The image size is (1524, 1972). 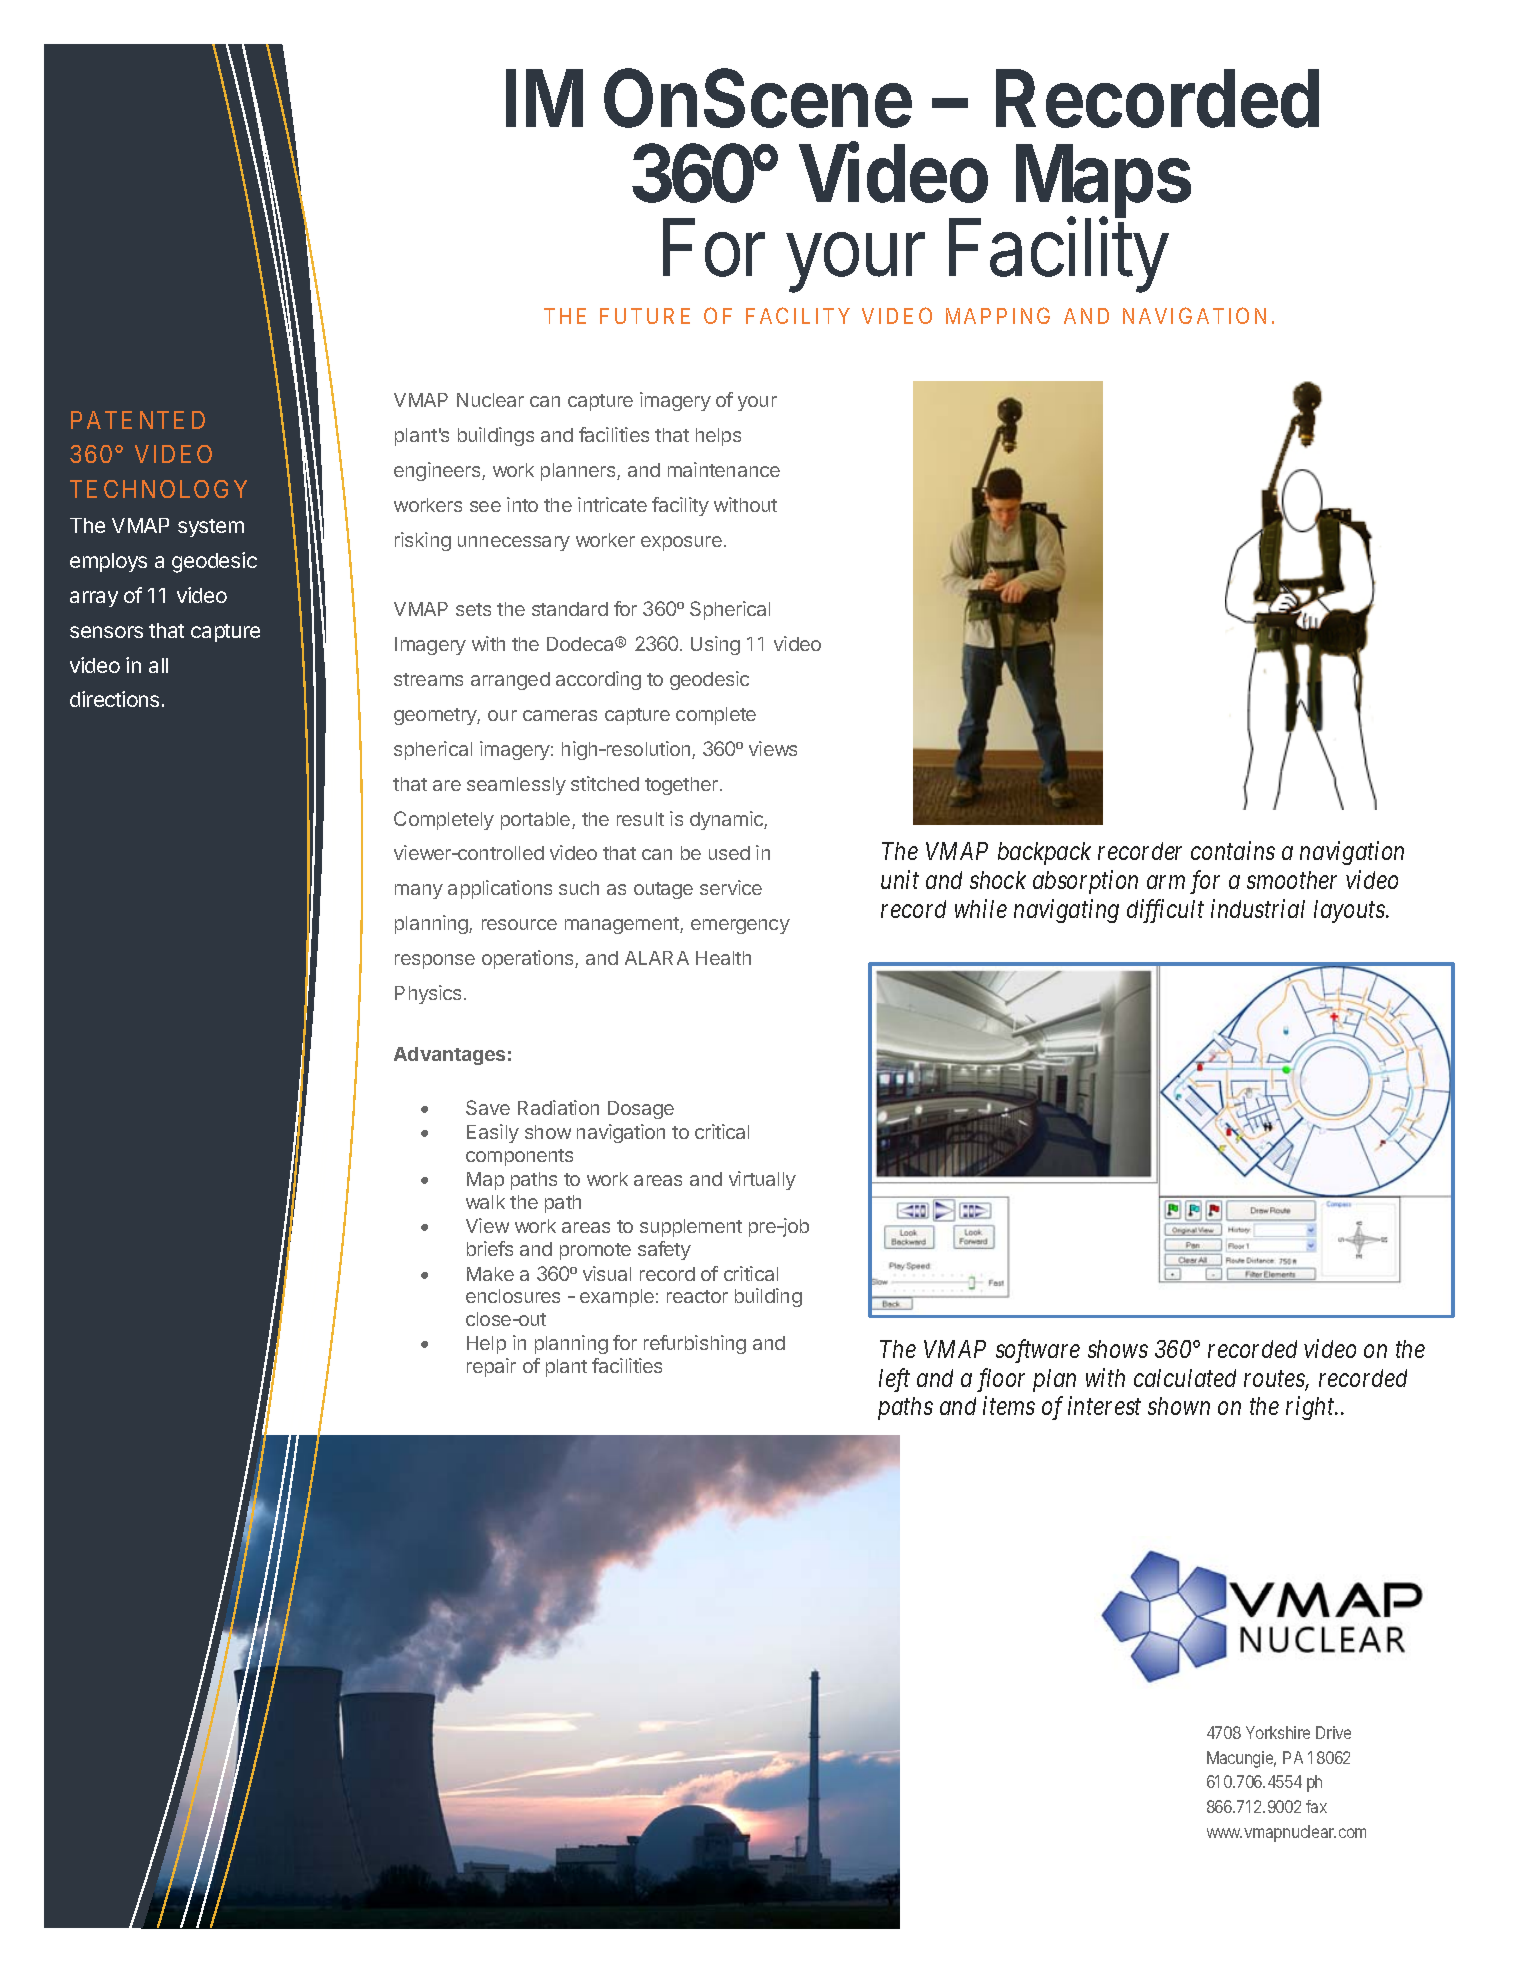 What do you see at coordinates (1103, 182) in the page?
I see `Maps` at bounding box center [1103, 182].
